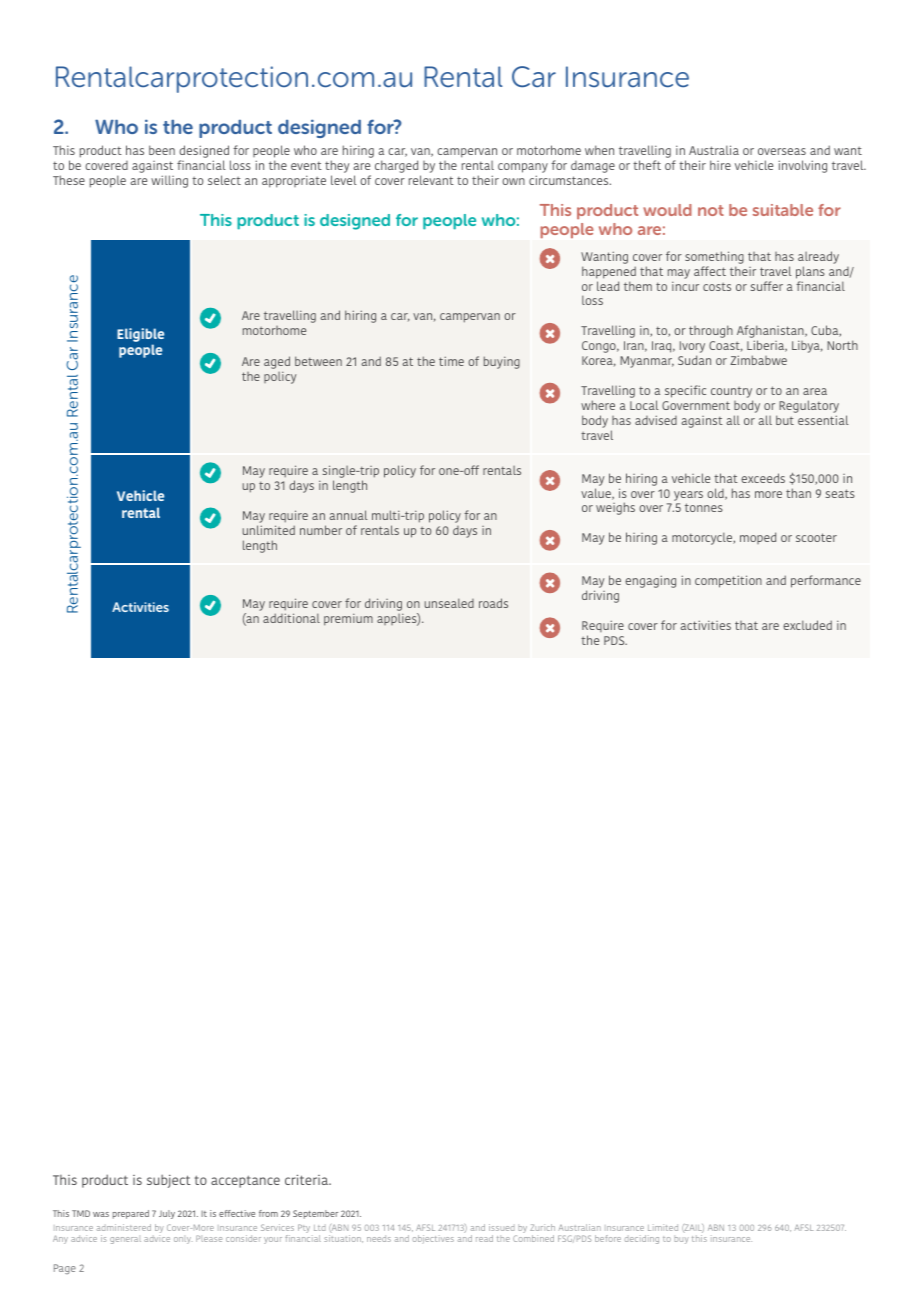 This screenshot has width=924, height=1308. Describe the element at coordinates (291, 618) in the screenshot. I see `additional` at that location.
